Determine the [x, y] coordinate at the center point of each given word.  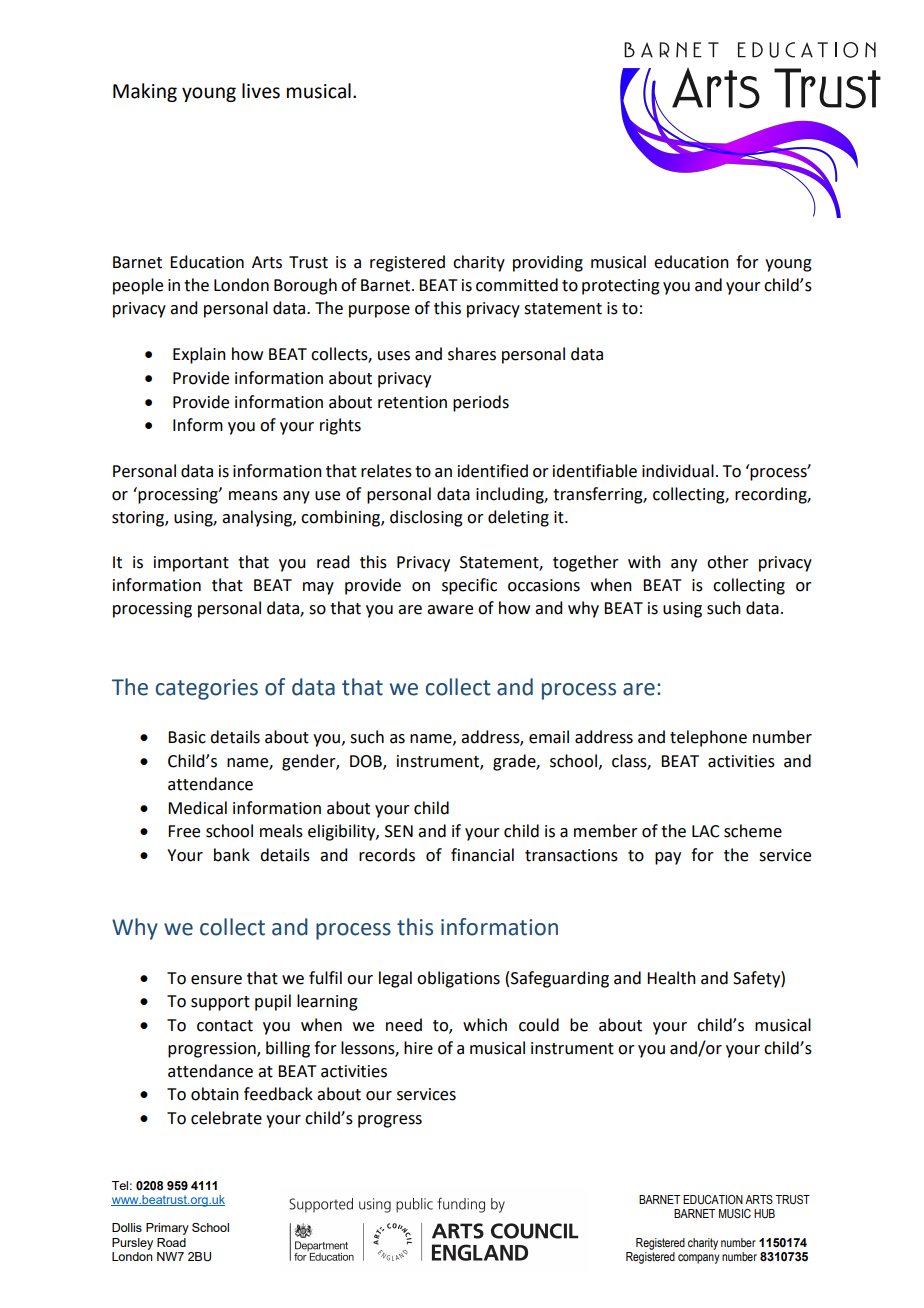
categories [207, 689]
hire [418, 1048]
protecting [621, 287]
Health [671, 978]
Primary [167, 1229]
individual [678, 471]
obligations [458, 979]
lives [261, 91]
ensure [216, 980]
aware [450, 610]
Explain [199, 355]
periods [481, 403]
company [699, 1259]
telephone [708, 738]
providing [548, 263]
